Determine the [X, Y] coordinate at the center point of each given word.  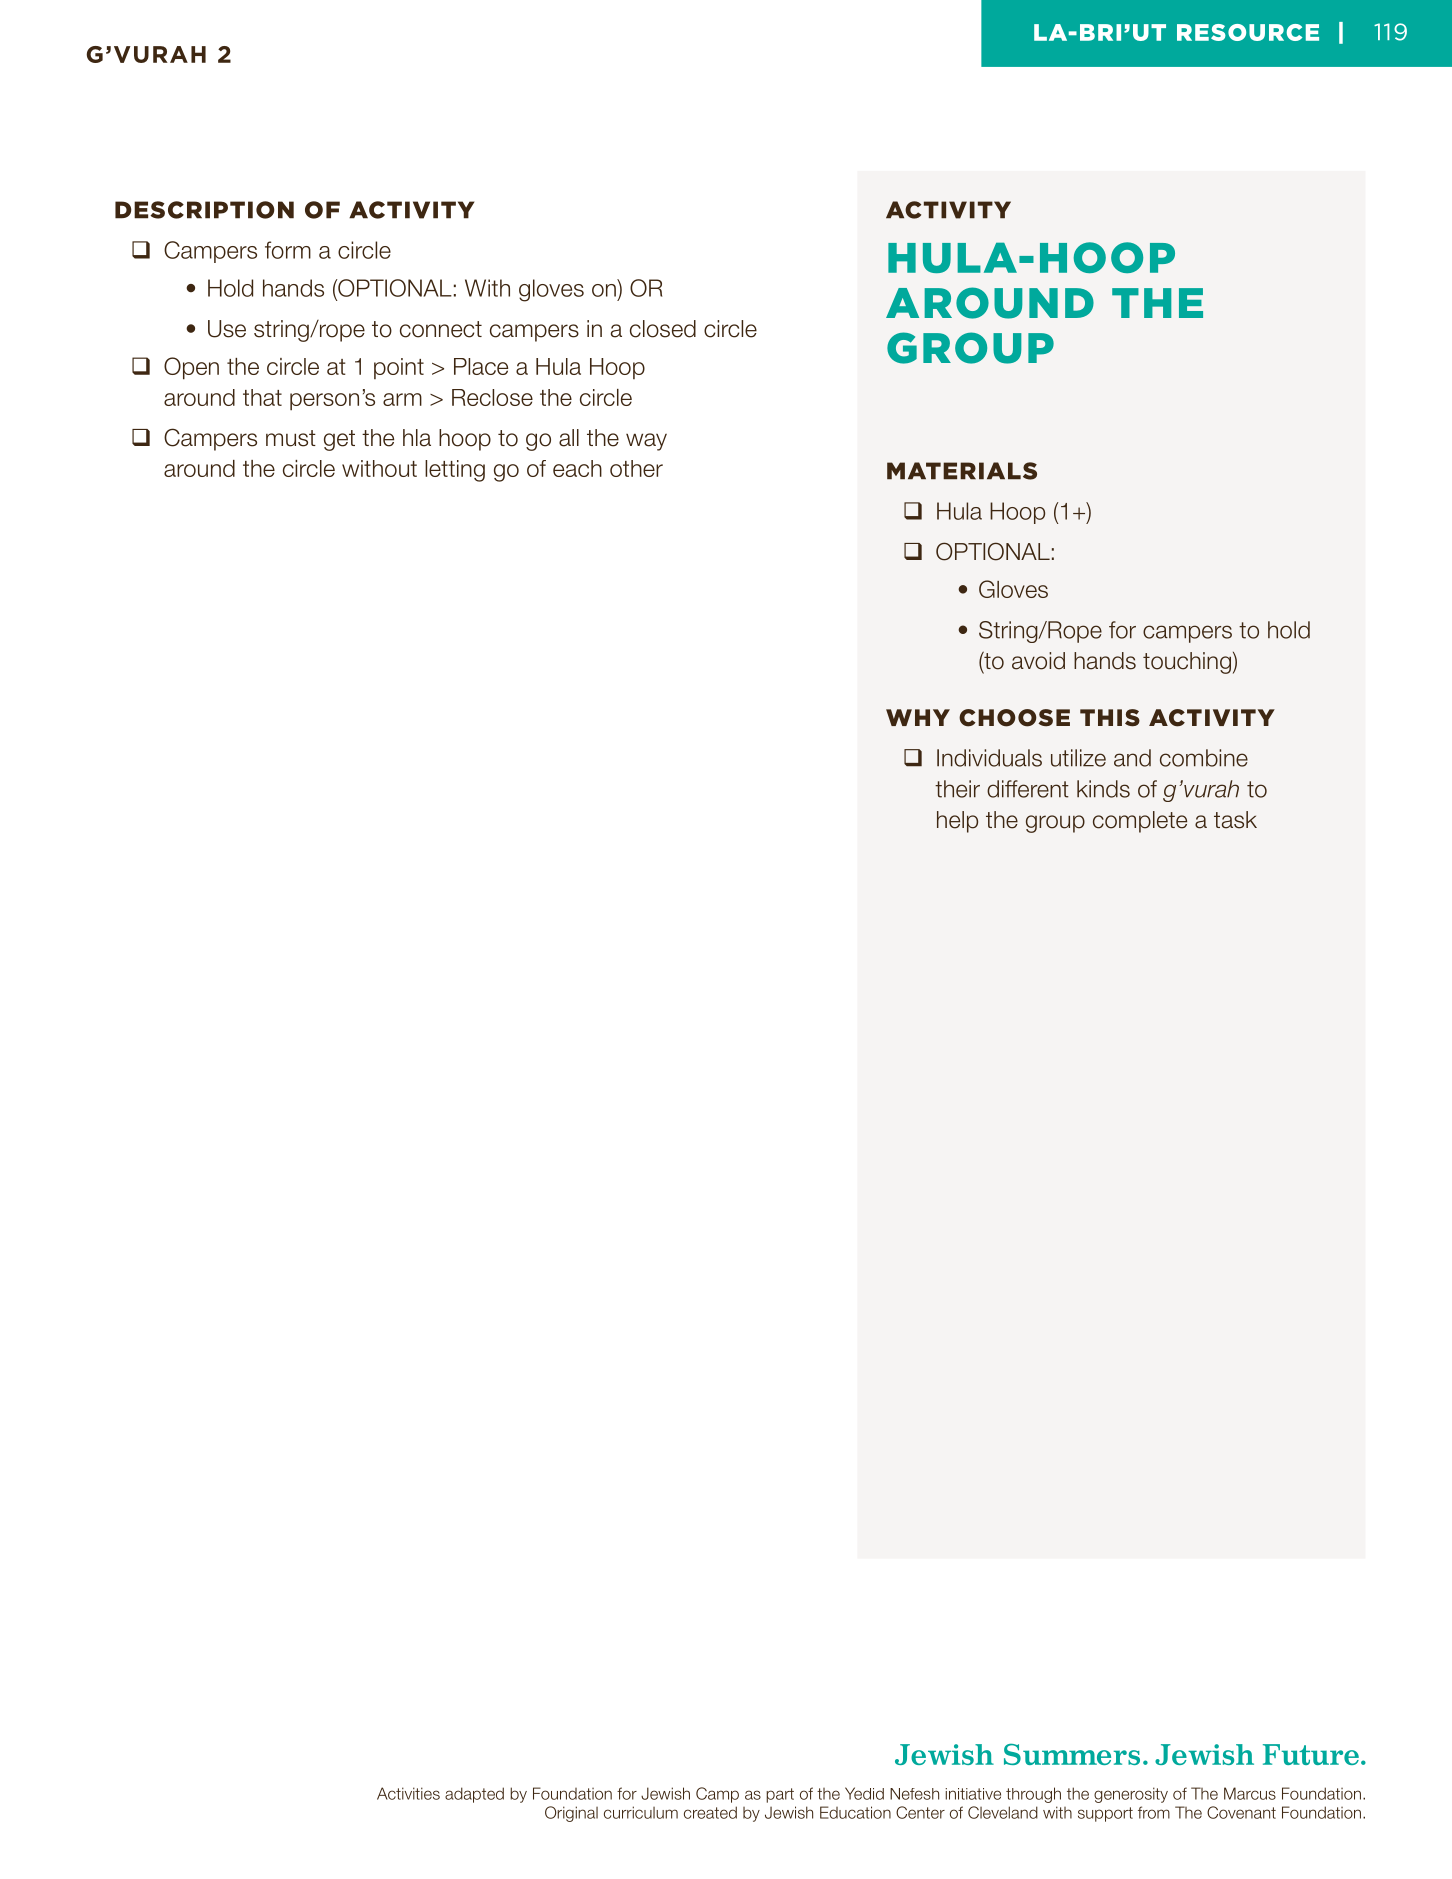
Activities [408, 1793]
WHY [918, 717]
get [339, 440]
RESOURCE [1248, 32]
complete [1140, 822]
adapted [474, 1795]
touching [1187, 663]
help [957, 822]
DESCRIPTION [204, 210]
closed [663, 329]
